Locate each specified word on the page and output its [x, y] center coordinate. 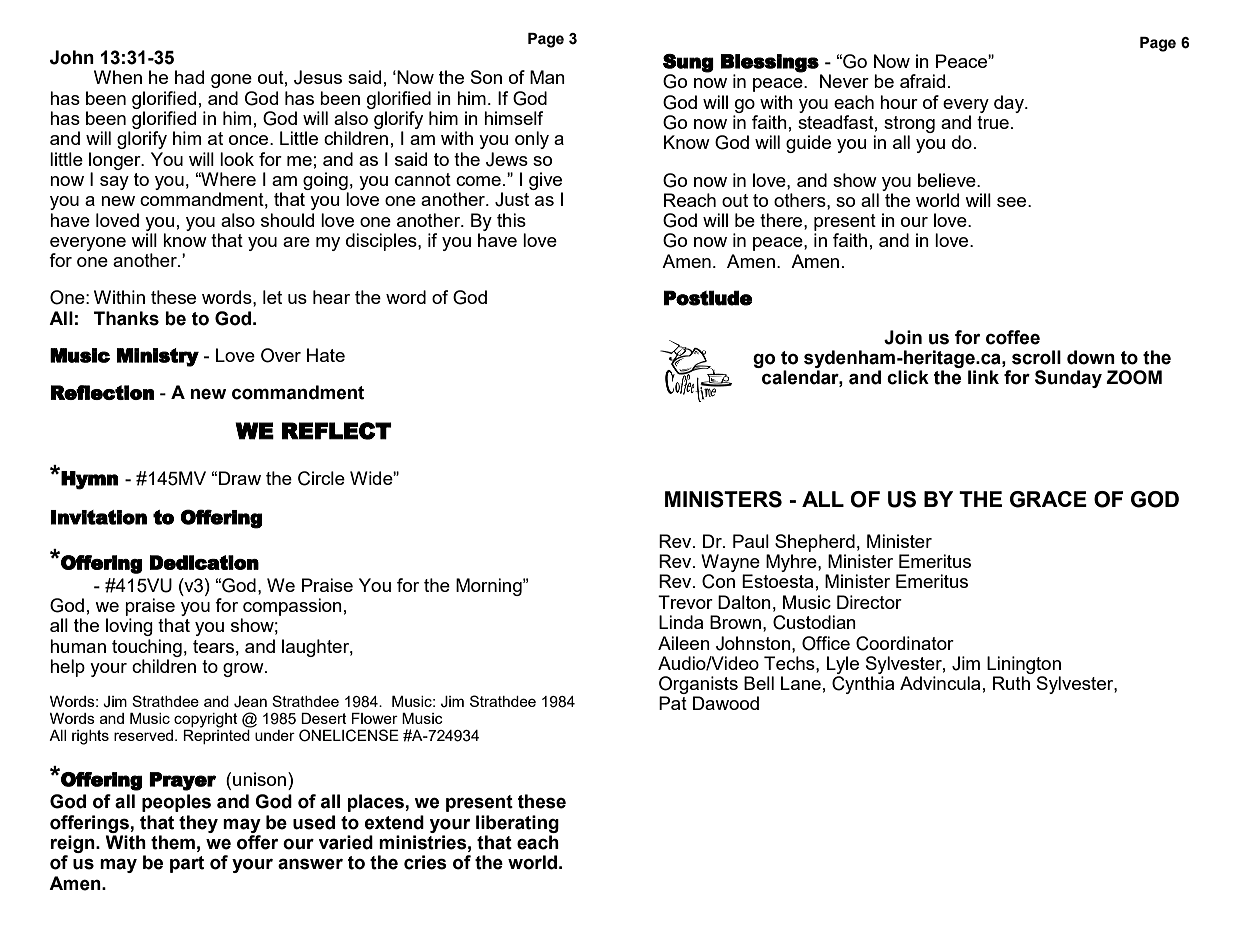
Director [869, 602]
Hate [326, 355]
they [198, 824]
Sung [688, 63]
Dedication [204, 562]
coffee [1013, 337]
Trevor [685, 602]
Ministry [158, 357]
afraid [922, 81]
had [189, 77]
